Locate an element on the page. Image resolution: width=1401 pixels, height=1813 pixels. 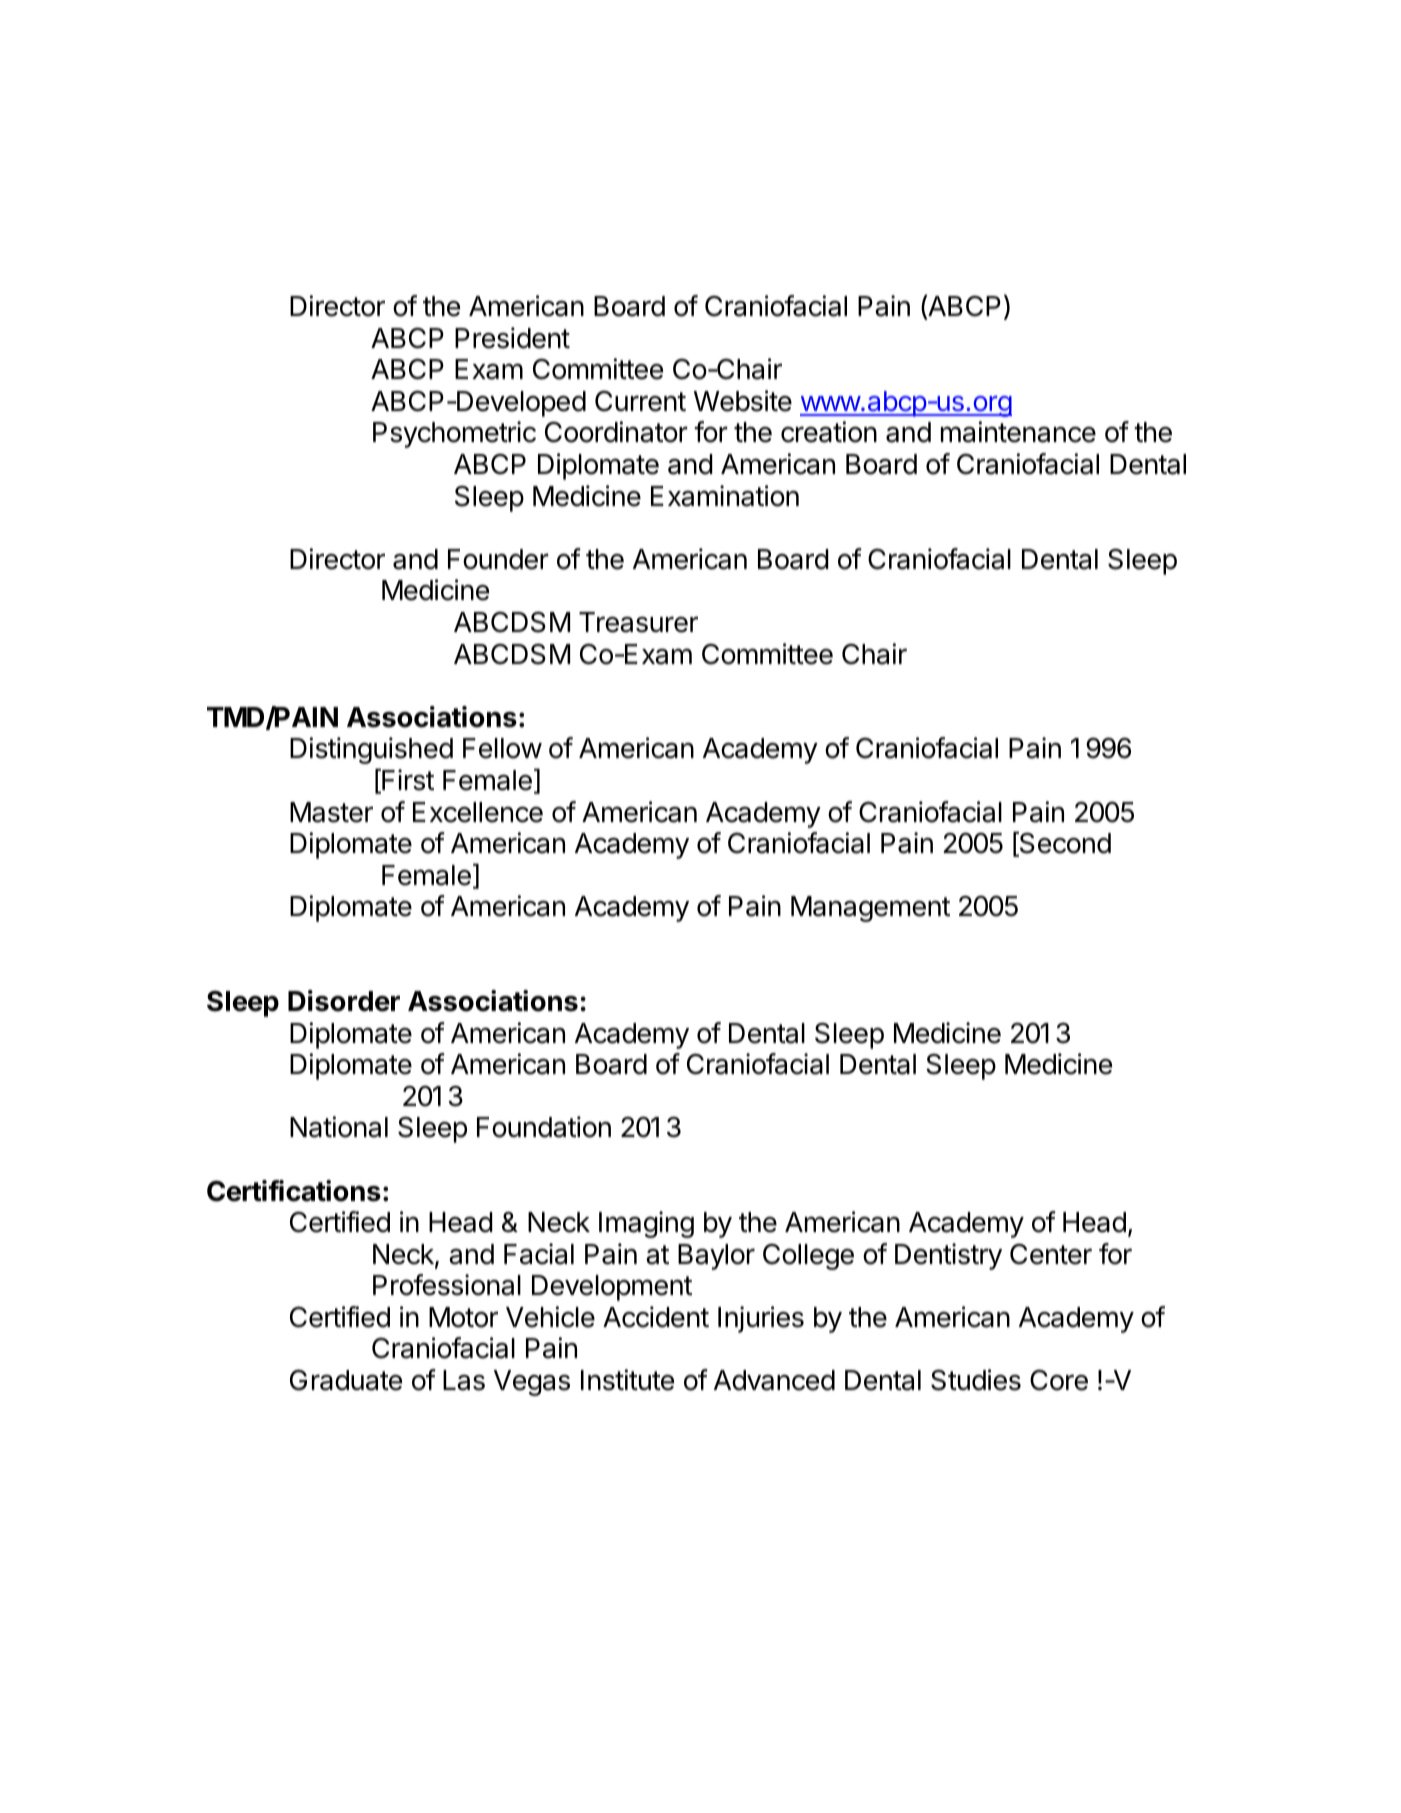
Psychometric is located at coordinates (454, 434).
